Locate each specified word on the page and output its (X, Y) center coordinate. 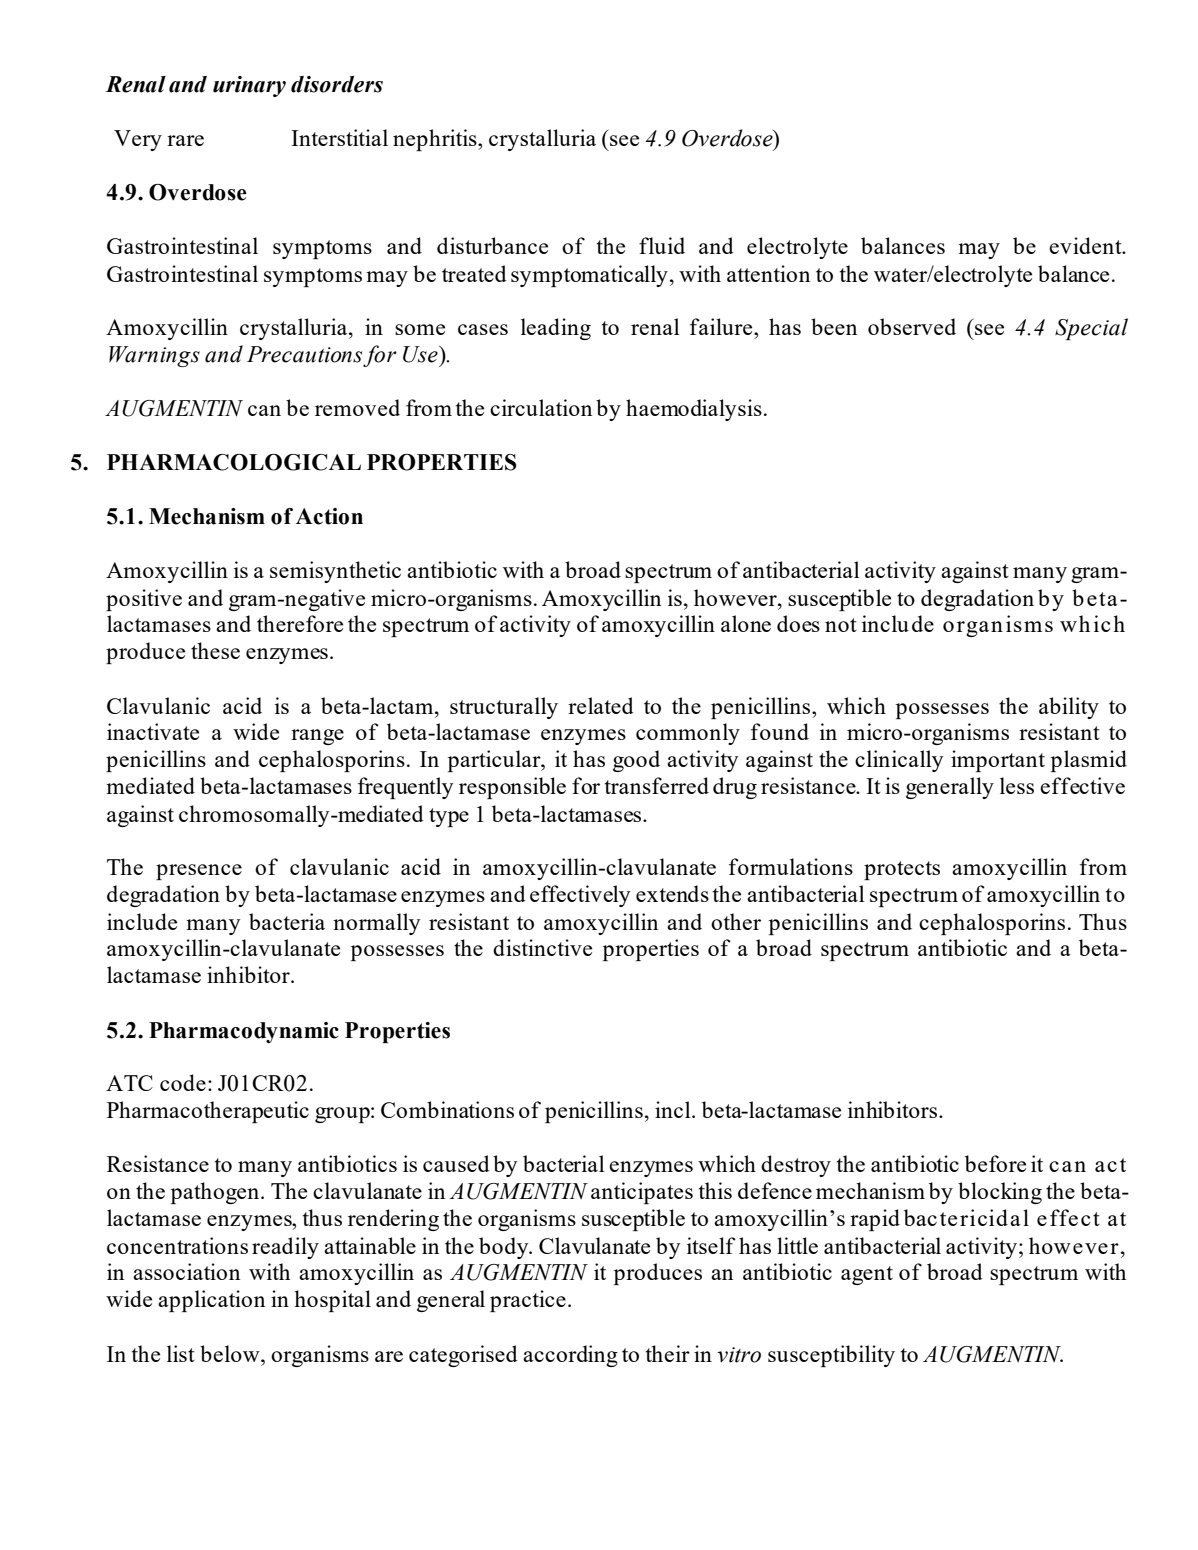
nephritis (436, 140)
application (211, 1301)
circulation (541, 407)
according (570, 1356)
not (841, 625)
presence (199, 872)
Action (329, 516)
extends (672, 893)
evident (1086, 245)
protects (902, 870)
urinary (249, 86)
